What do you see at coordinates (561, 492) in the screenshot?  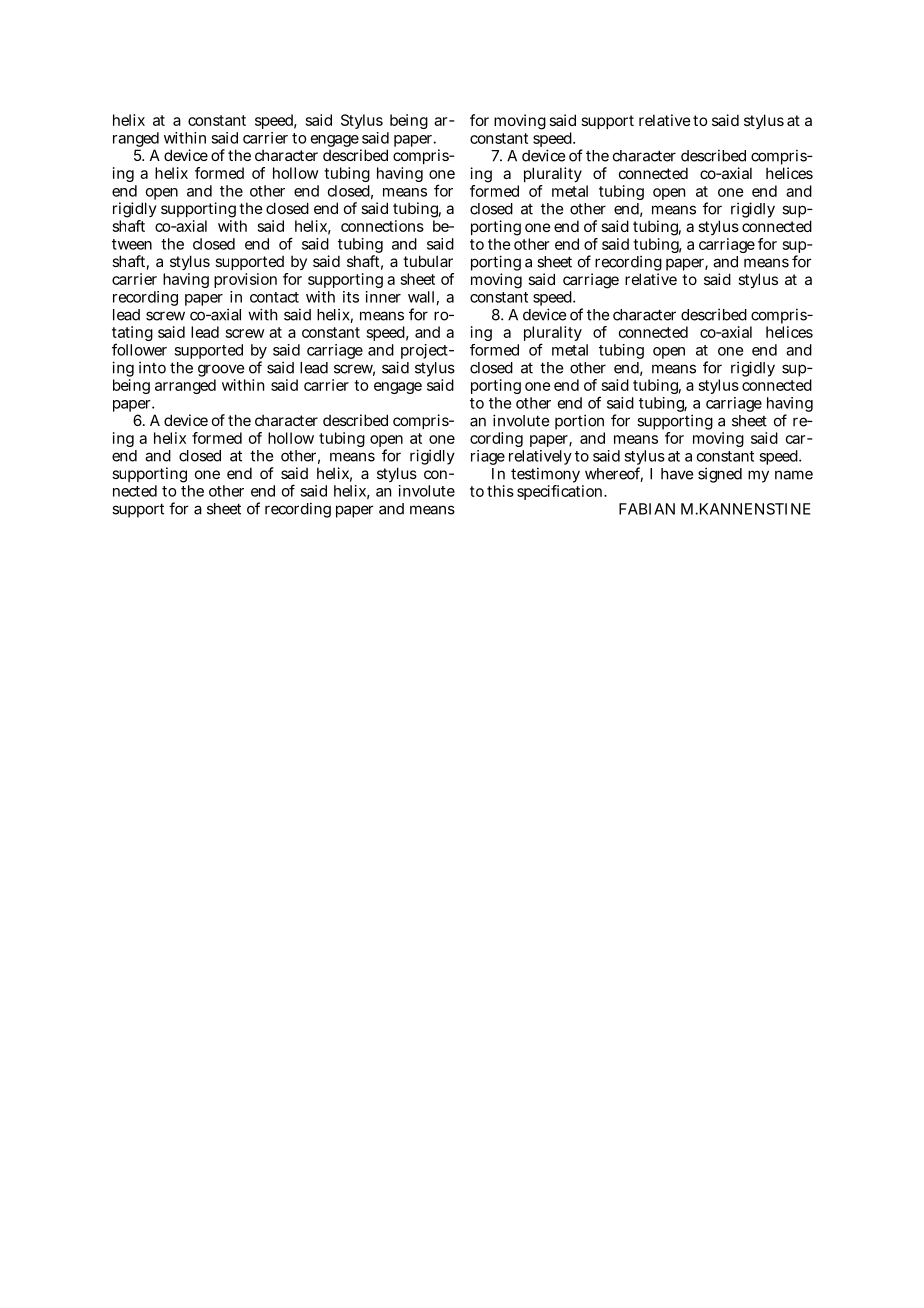 I see `specification` at bounding box center [561, 492].
